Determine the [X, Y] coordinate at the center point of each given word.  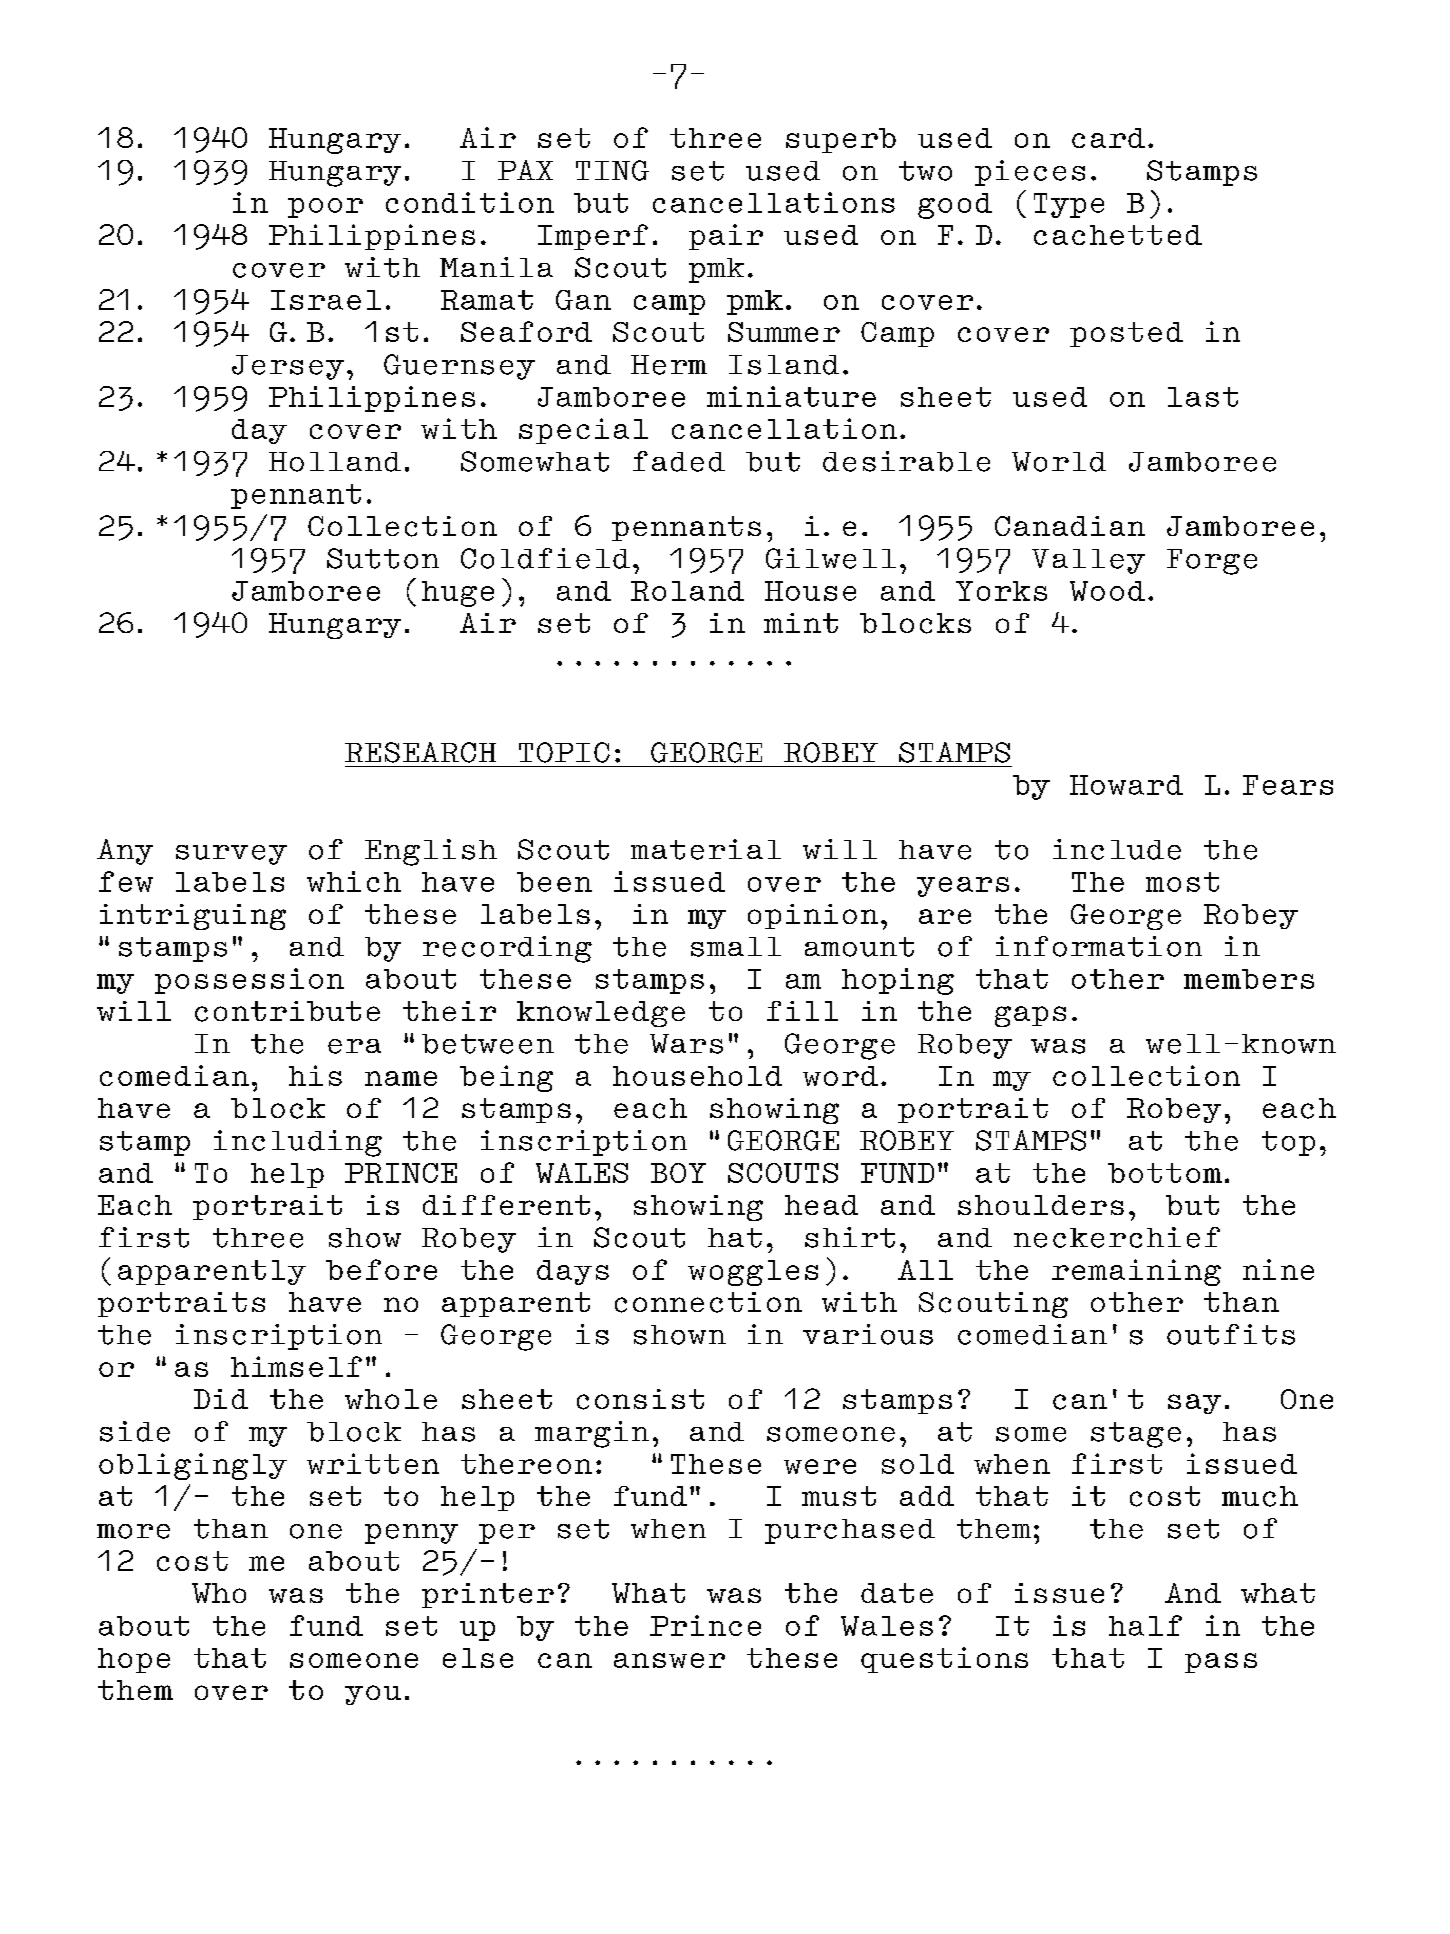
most [1182, 882]
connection [708, 1302]
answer [669, 1660]
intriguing [193, 917]
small [736, 947]
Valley [1088, 561]
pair [726, 237]
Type [1069, 205]
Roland [687, 591]
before [381, 1269]
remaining [1136, 1272]
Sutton [383, 558]
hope [134, 1660]
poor [325, 208]
